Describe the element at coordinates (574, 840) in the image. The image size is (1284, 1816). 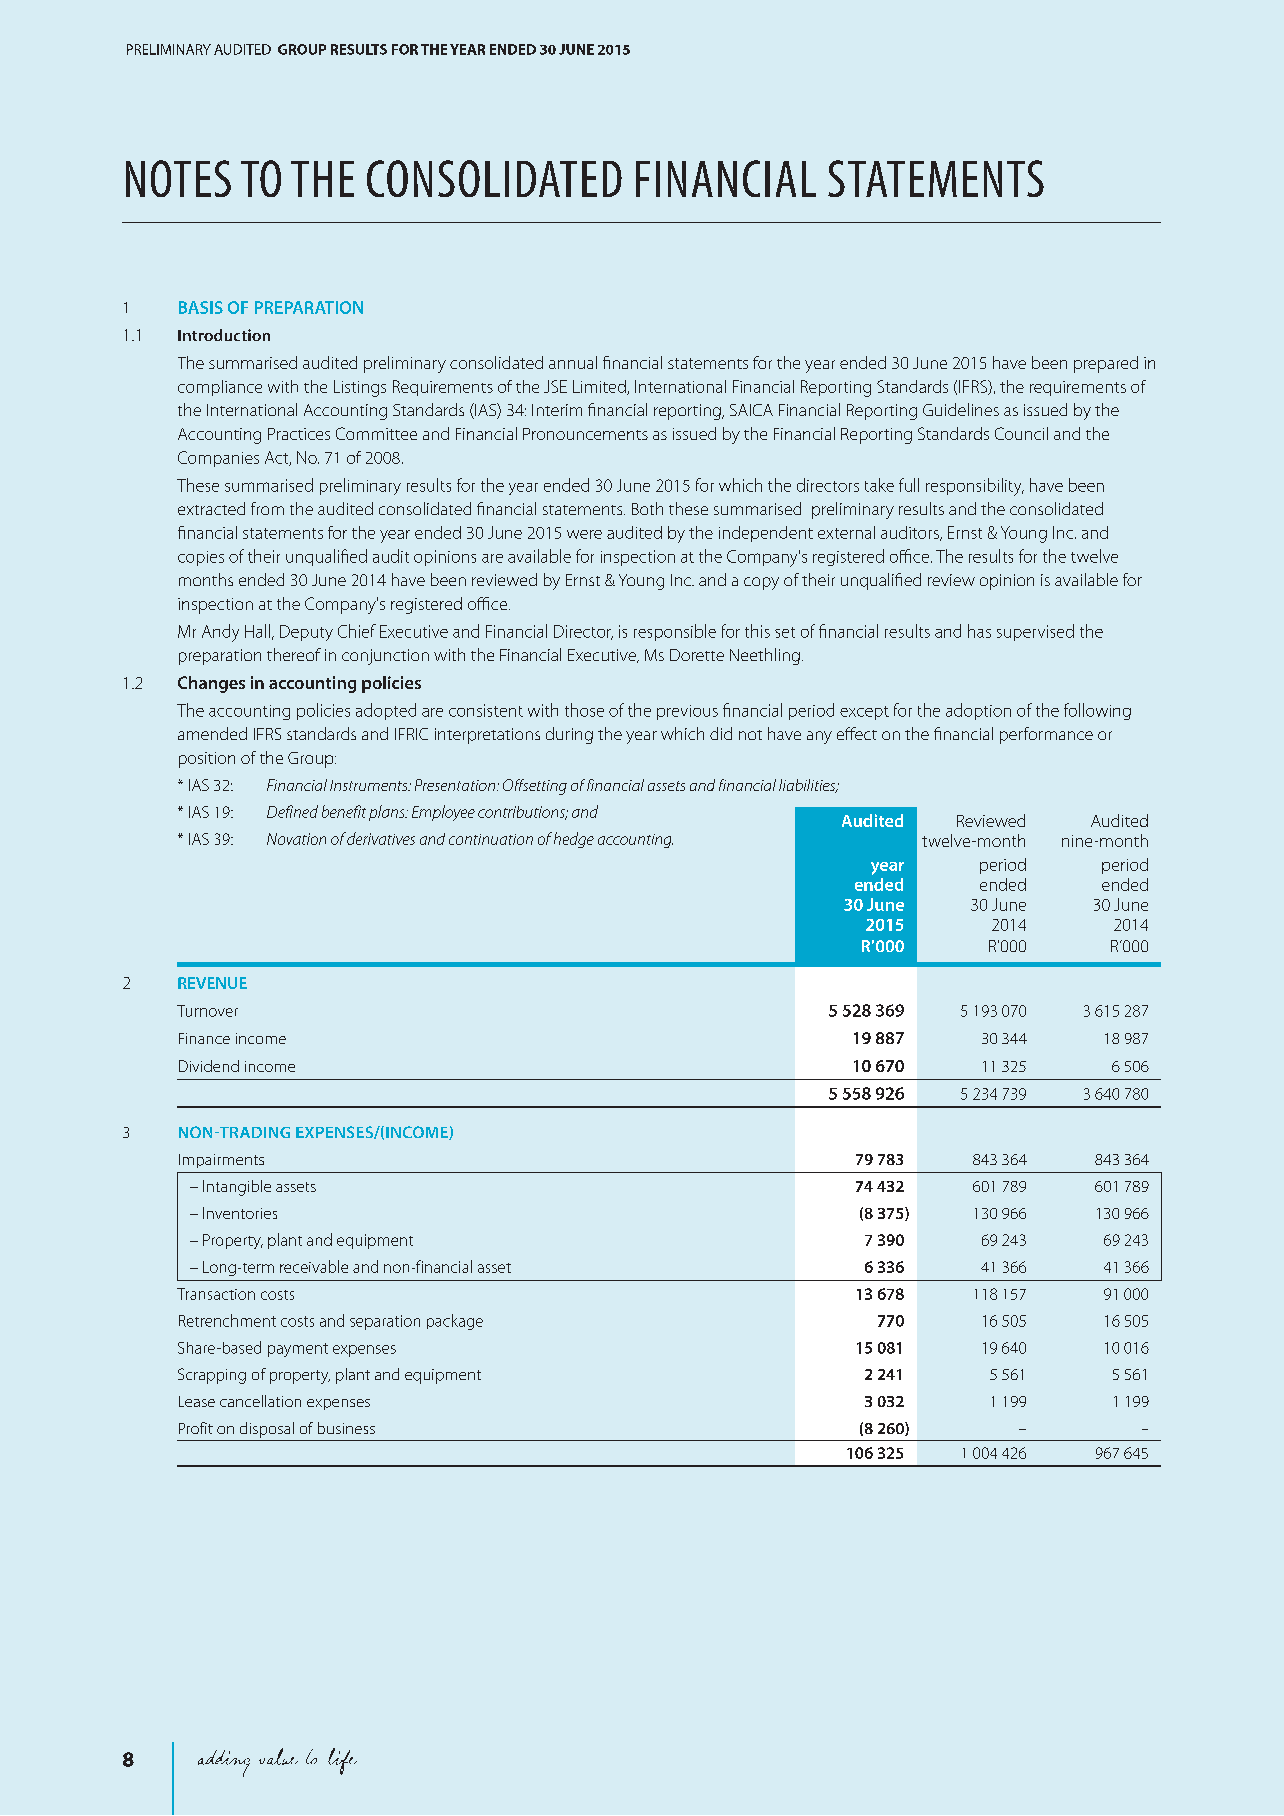
I see `hedge` at that location.
